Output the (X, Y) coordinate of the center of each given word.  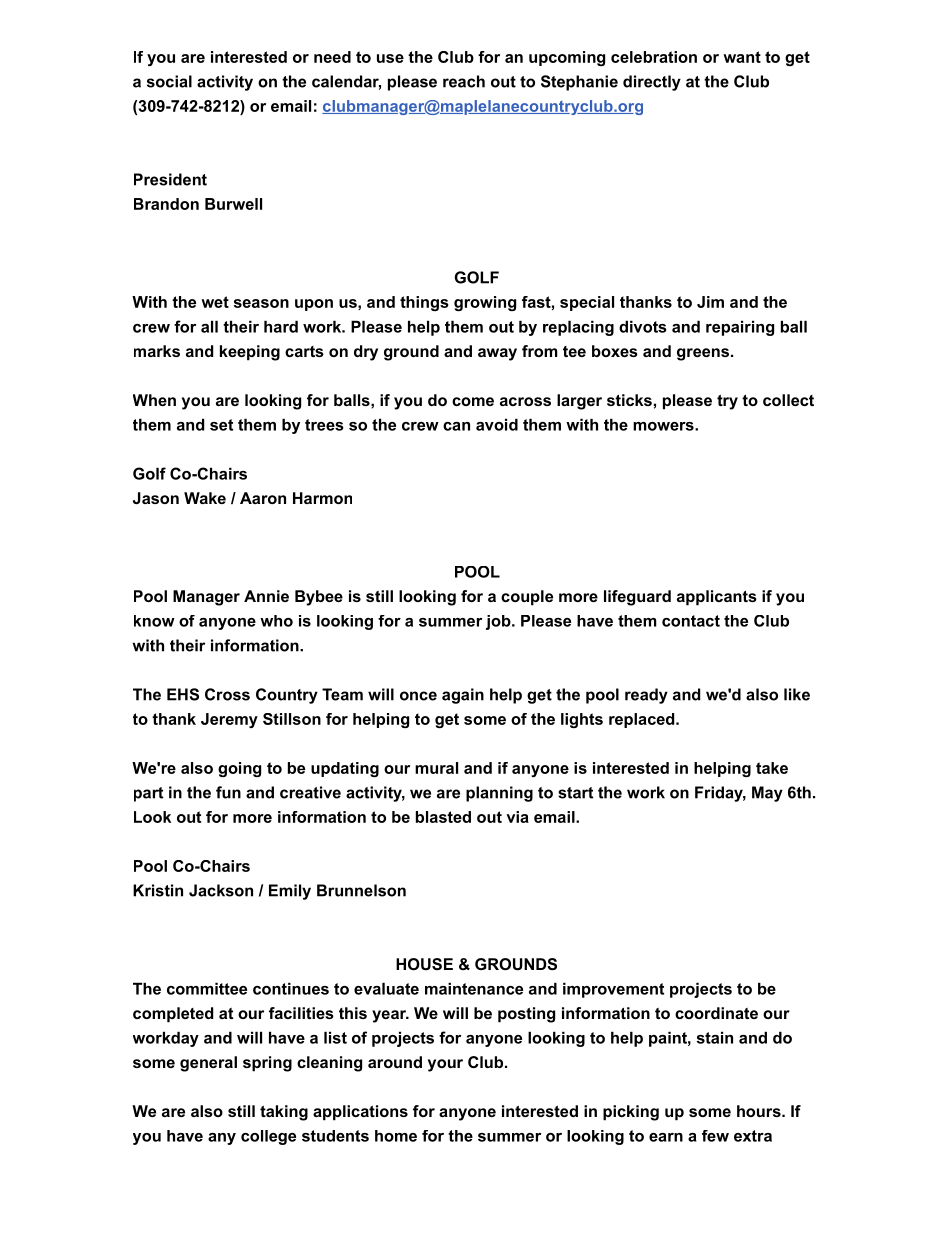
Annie (266, 596)
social (169, 81)
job (498, 622)
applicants (717, 598)
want (742, 57)
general (208, 1064)
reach (464, 81)
